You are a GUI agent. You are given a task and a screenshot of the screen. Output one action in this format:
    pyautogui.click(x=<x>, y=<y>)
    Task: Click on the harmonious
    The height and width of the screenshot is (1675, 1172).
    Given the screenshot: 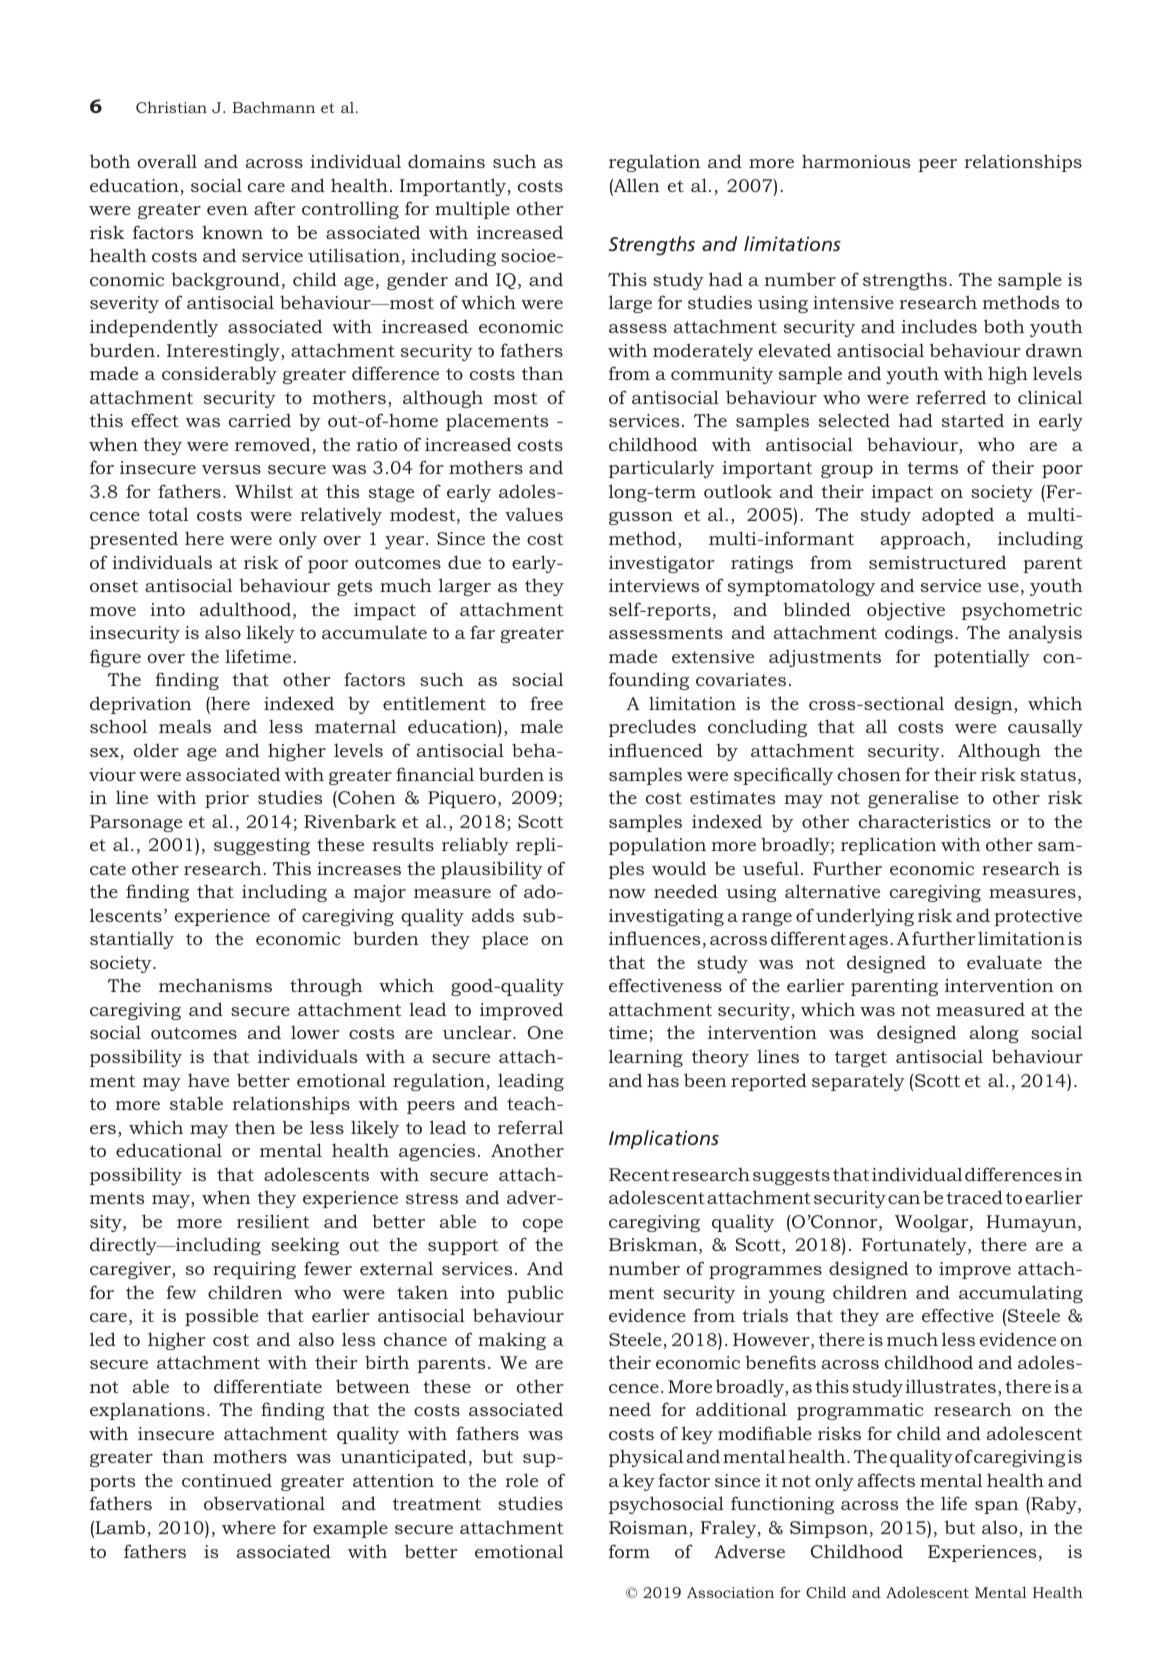 What is the action you would take?
    pyautogui.click(x=856, y=161)
